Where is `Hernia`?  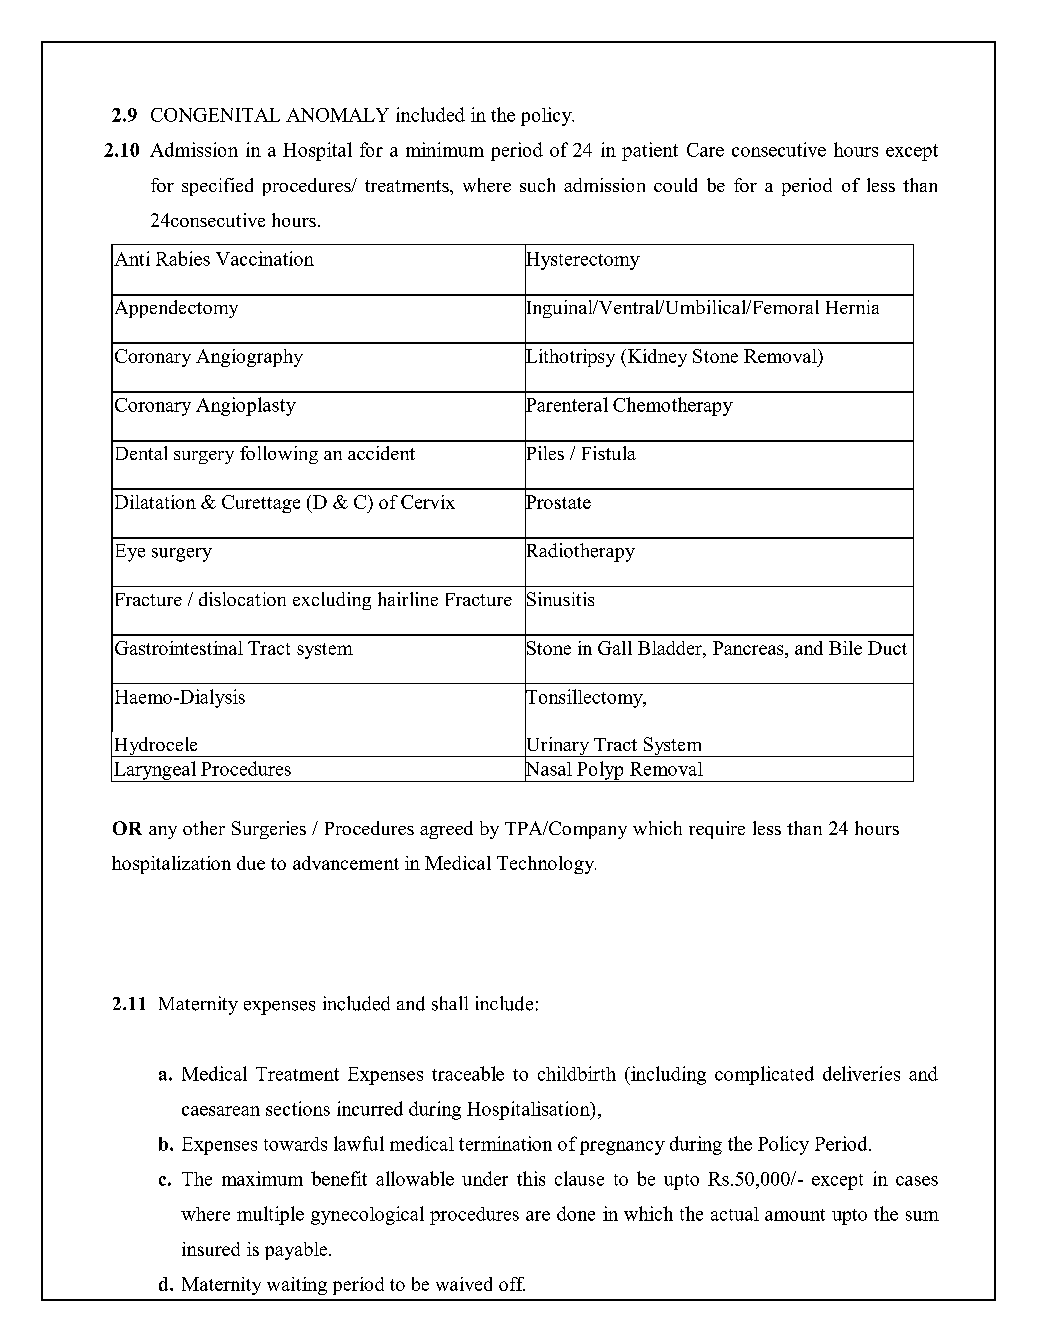
Hernia is located at coordinates (852, 307).
